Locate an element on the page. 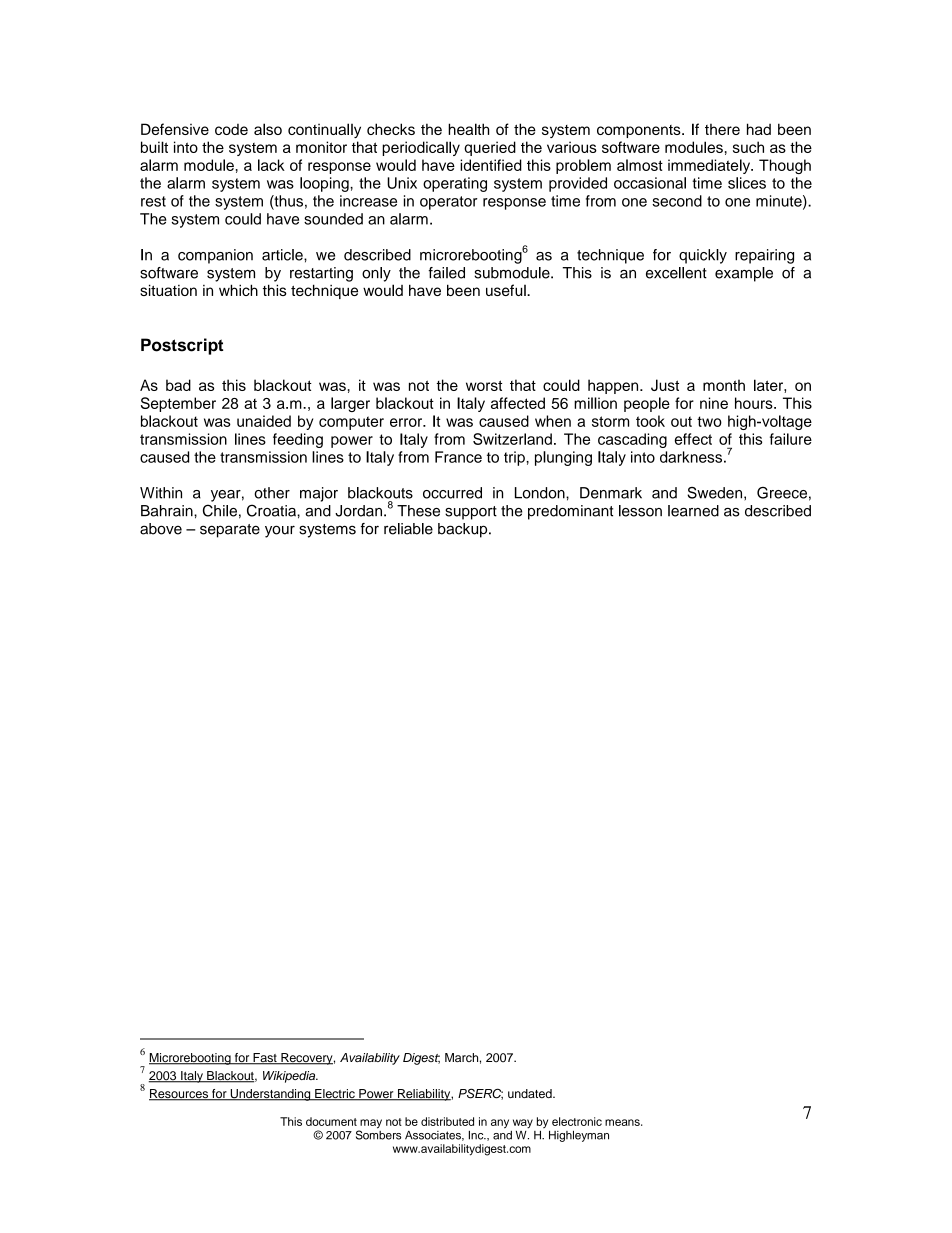 This document has height=1233, width=952. code is located at coordinates (231, 129).
